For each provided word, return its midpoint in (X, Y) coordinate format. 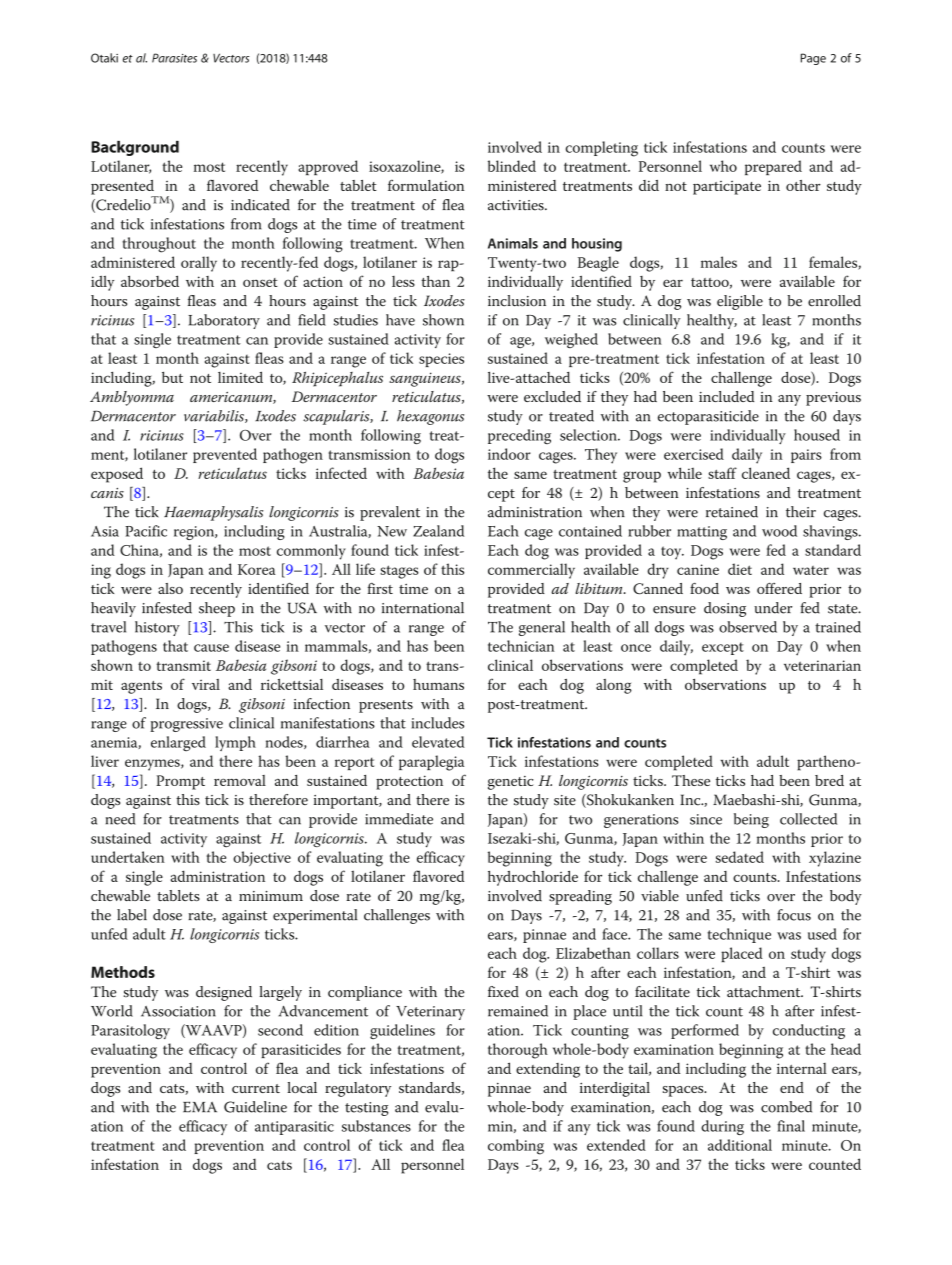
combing (516, 1147)
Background (135, 148)
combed (786, 1107)
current (256, 1088)
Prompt (180, 782)
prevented (225, 455)
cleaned (766, 473)
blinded (512, 166)
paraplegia (431, 763)
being (751, 820)
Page (813, 59)
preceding (519, 436)
